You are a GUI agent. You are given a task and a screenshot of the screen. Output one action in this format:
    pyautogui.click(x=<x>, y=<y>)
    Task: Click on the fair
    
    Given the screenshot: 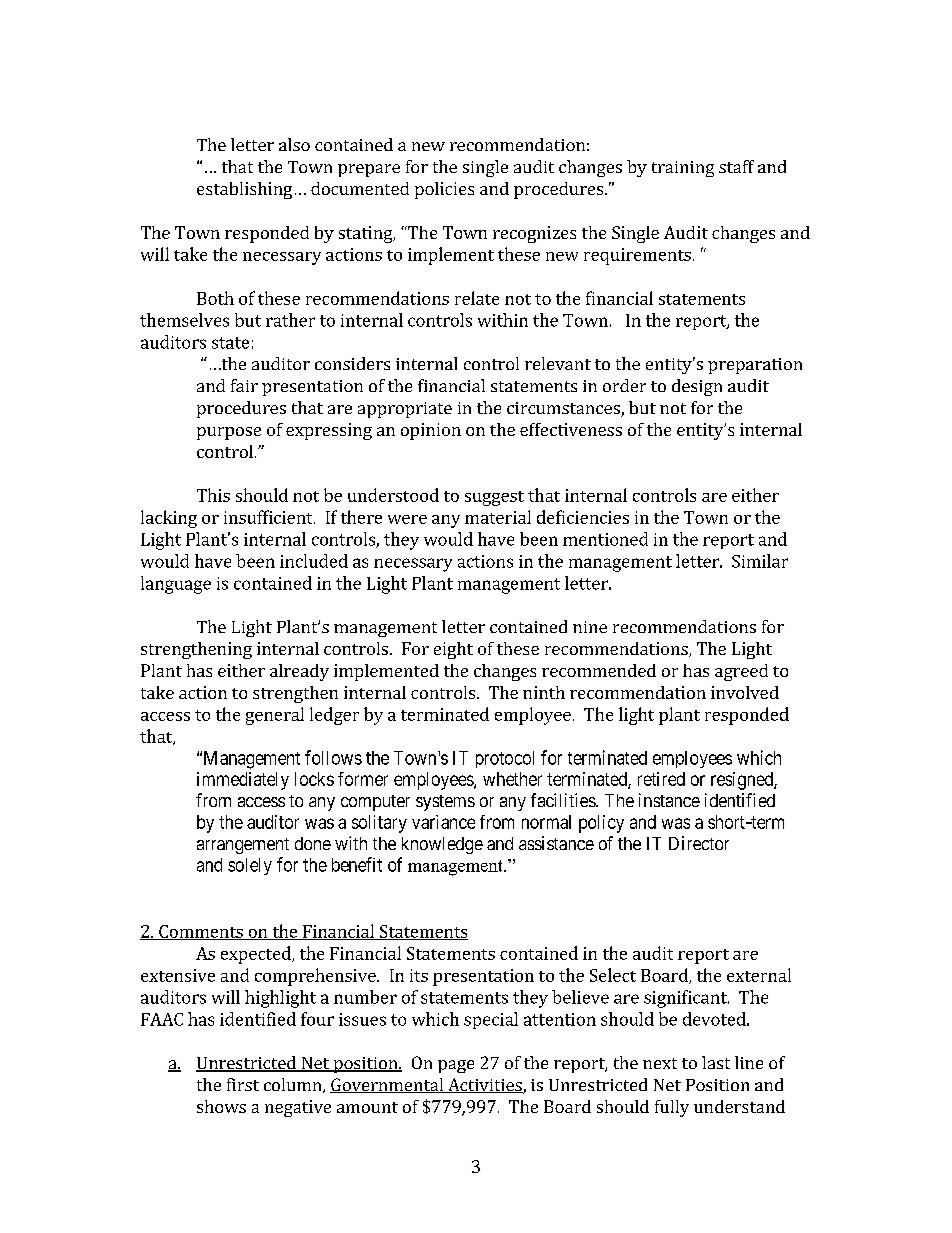 What is the action you would take?
    pyautogui.click(x=244, y=385)
